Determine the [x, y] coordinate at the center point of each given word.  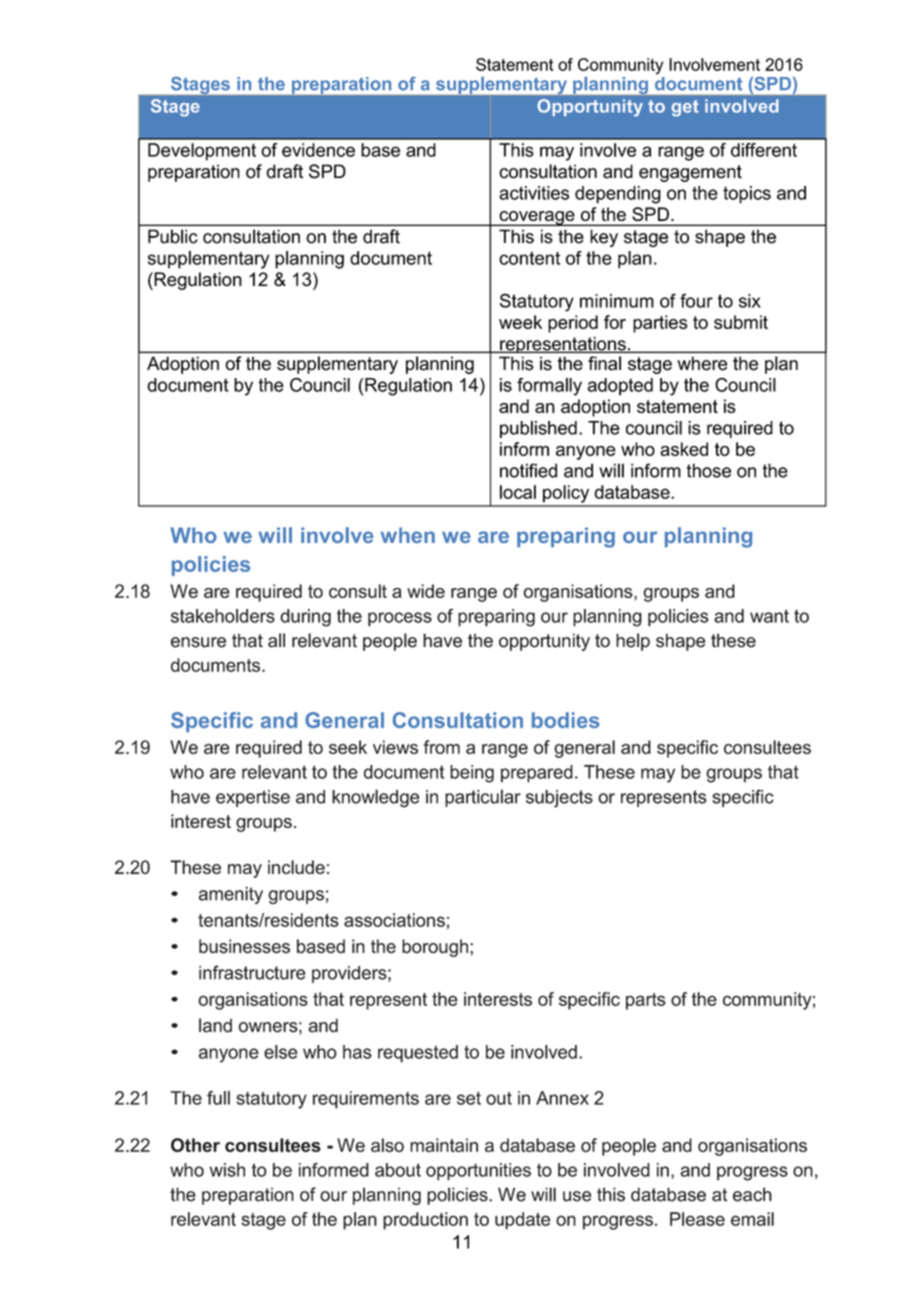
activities [534, 193]
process [400, 619]
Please [697, 1219]
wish [227, 1170]
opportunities [478, 1172]
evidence [318, 150]
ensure [198, 642]
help [633, 642]
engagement [690, 173]
